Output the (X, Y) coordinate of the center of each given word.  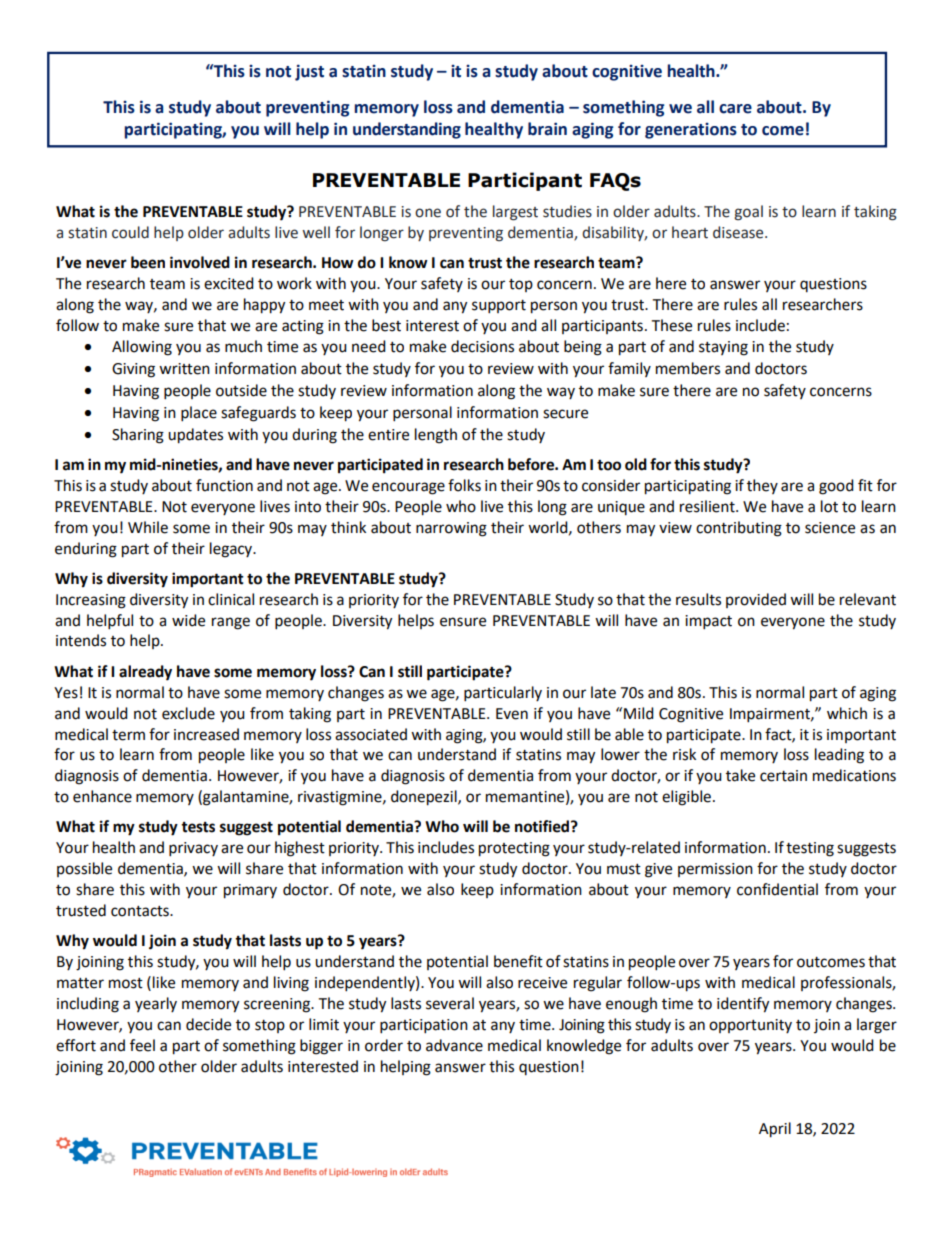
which (847, 713)
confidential (777, 889)
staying (723, 348)
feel (142, 1045)
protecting (514, 849)
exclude (188, 713)
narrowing (451, 529)
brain (547, 129)
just (309, 72)
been (148, 262)
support (499, 307)
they (762, 486)
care (735, 109)
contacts (141, 911)
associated (371, 734)
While (148, 527)
